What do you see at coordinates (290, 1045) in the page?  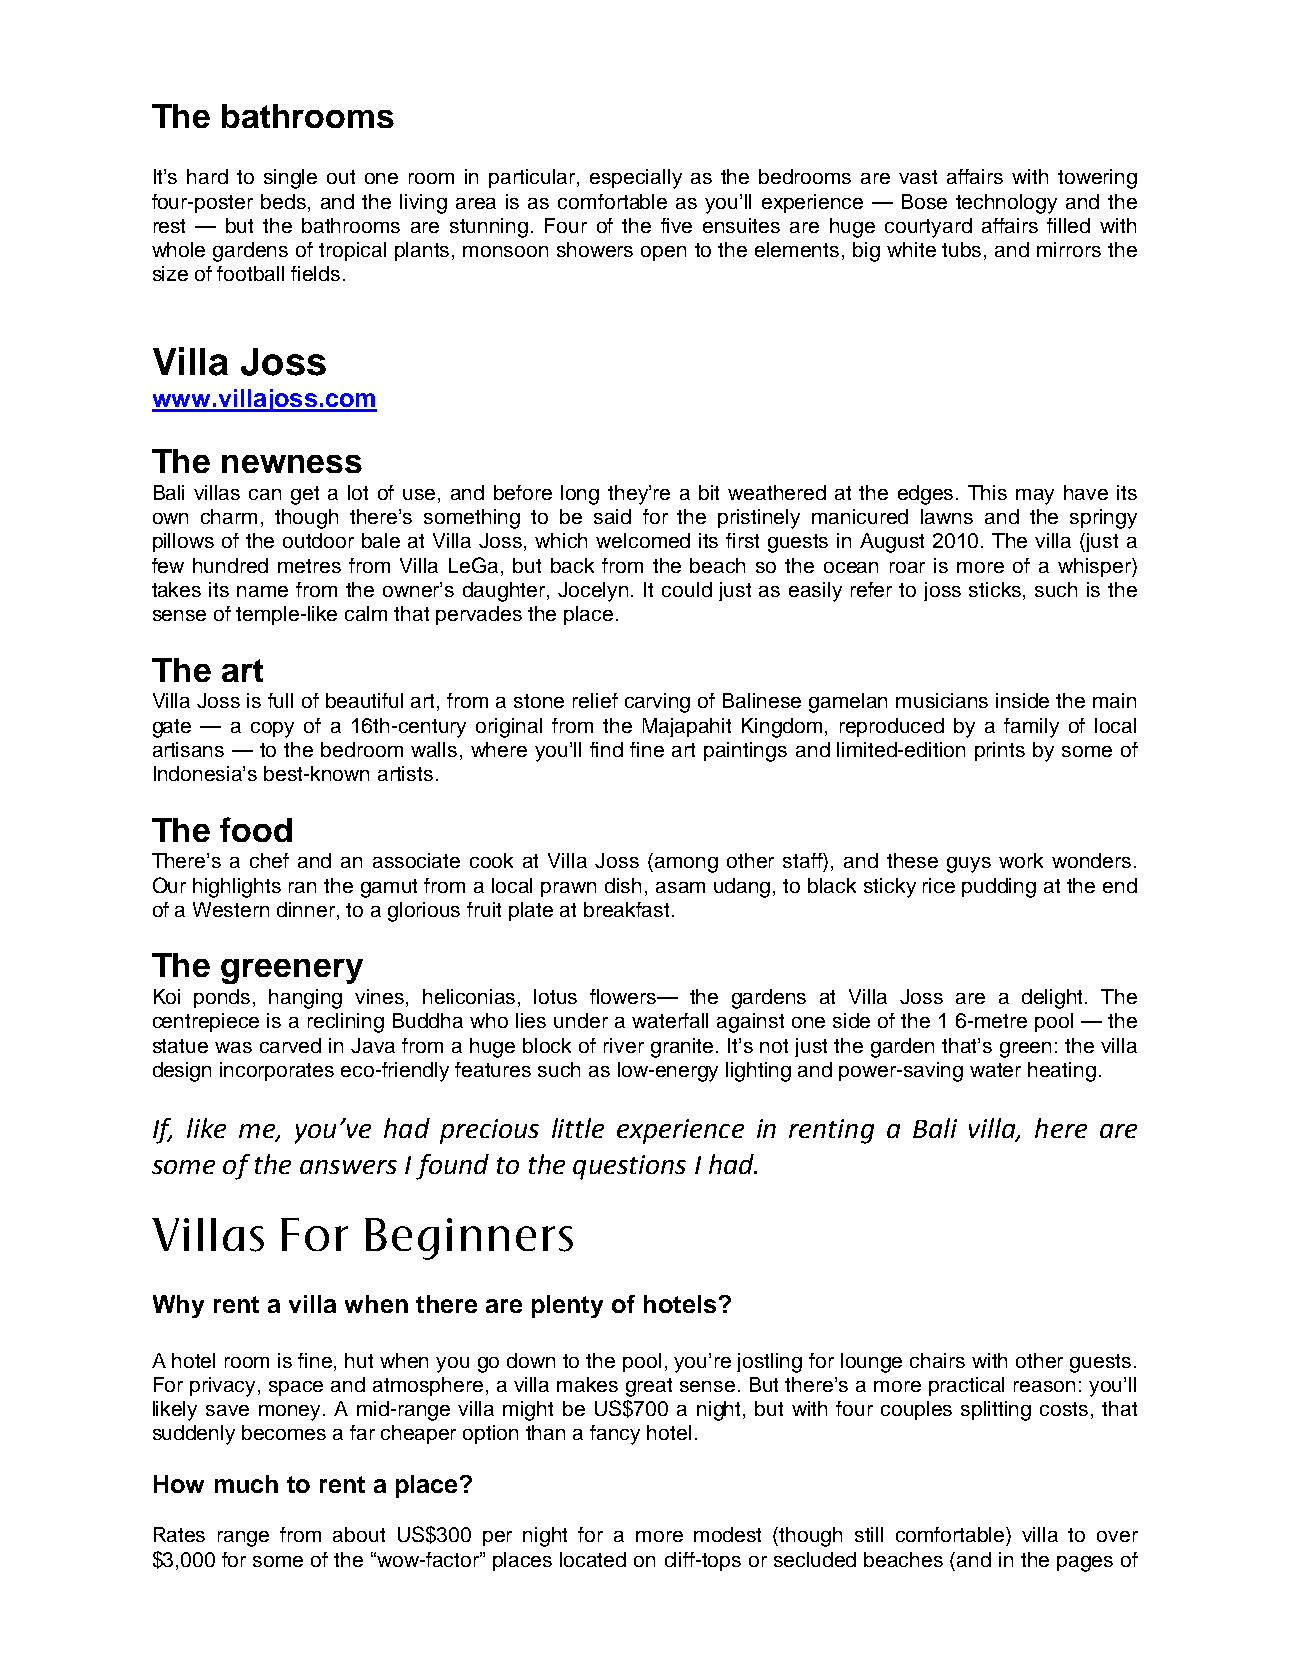 I see `carved` at bounding box center [290, 1045].
